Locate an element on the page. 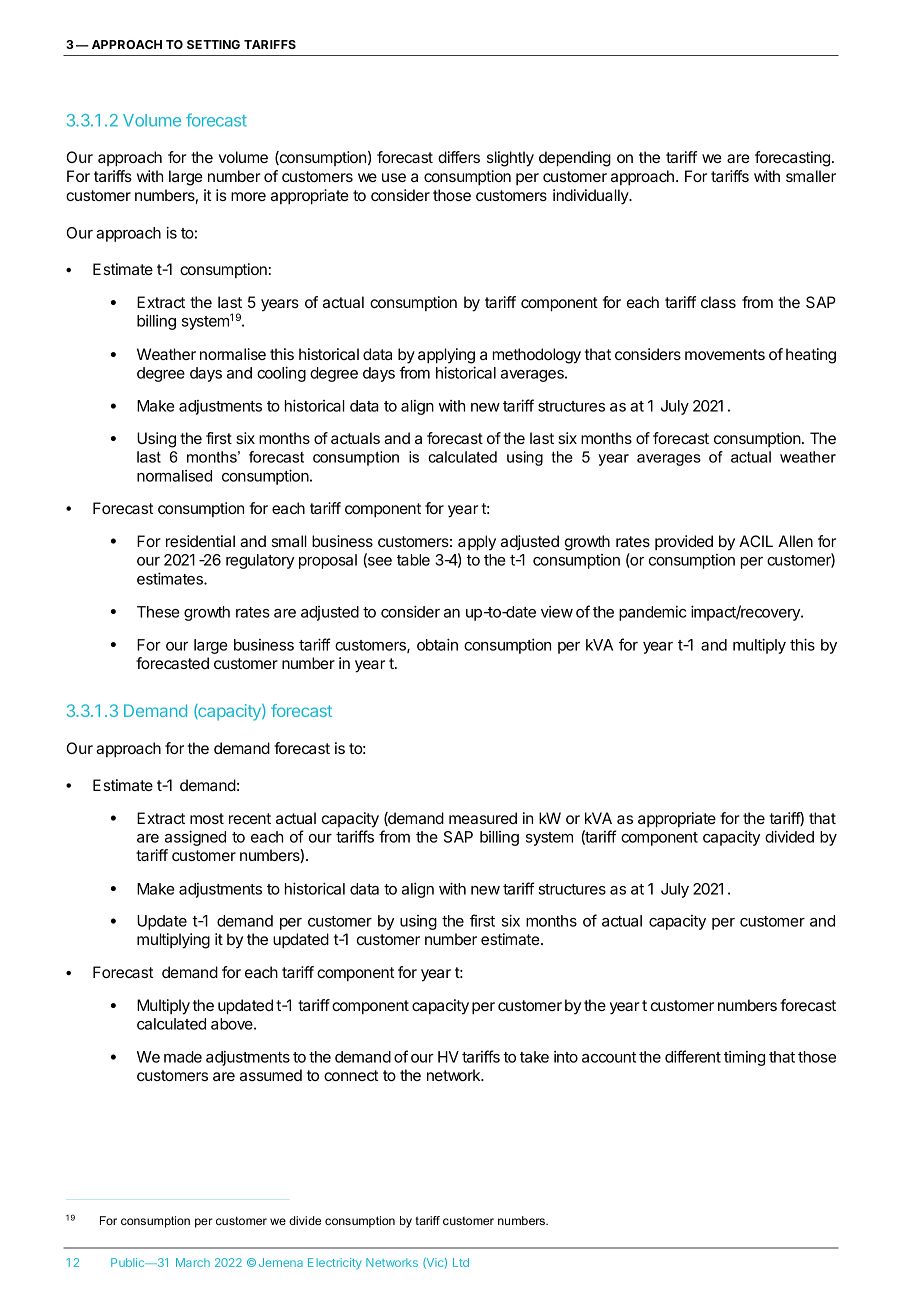 This image has height=1308, width=924. depending is located at coordinates (575, 159).
